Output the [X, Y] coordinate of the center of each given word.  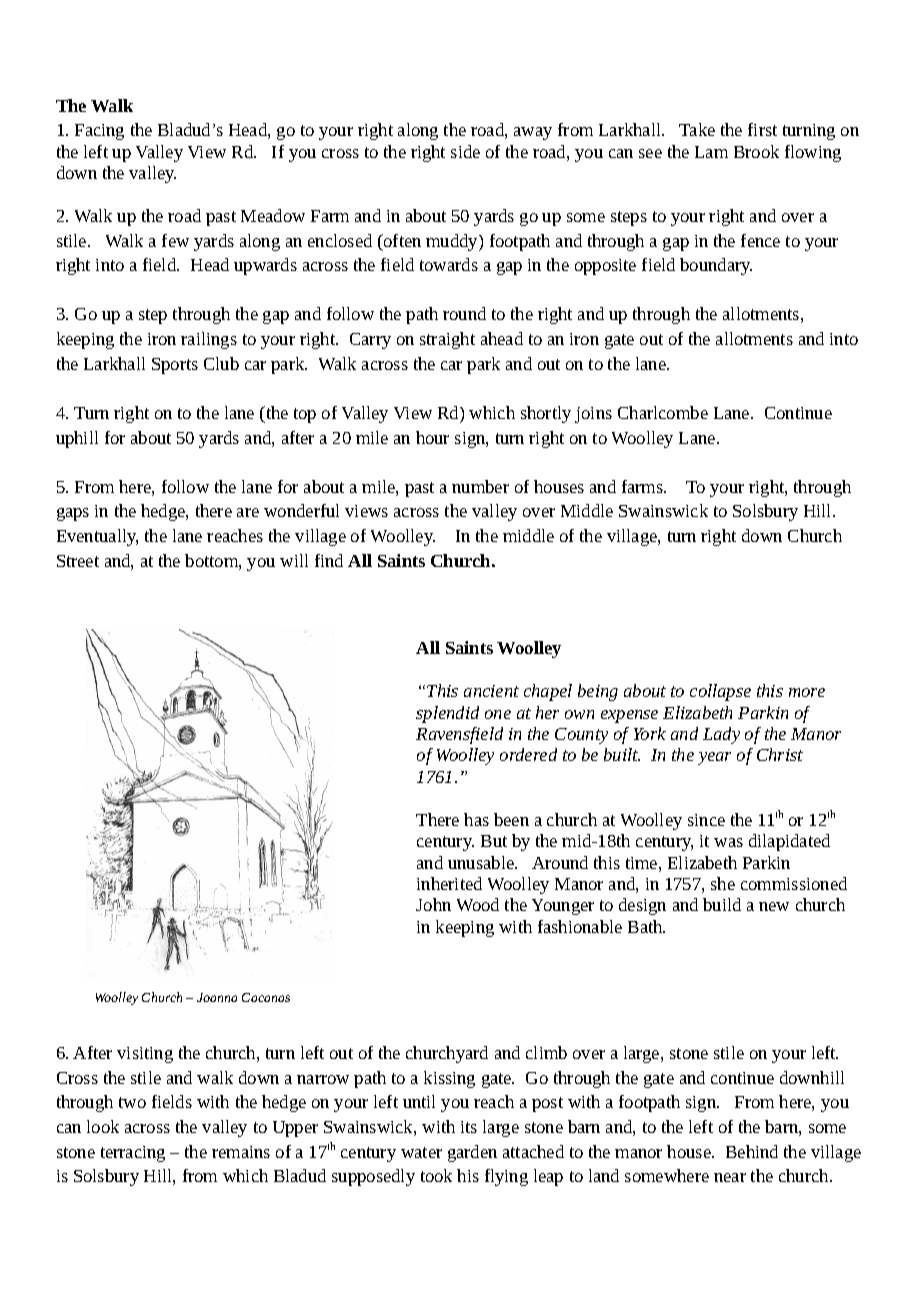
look [103, 1126]
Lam [711, 152]
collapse [720, 692]
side [465, 151]
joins [593, 415]
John [433, 904]
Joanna [217, 997]
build [722, 904]
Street [78, 561]
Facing [99, 132]
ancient [491, 691]
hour [432, 437]
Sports [175, 366]
